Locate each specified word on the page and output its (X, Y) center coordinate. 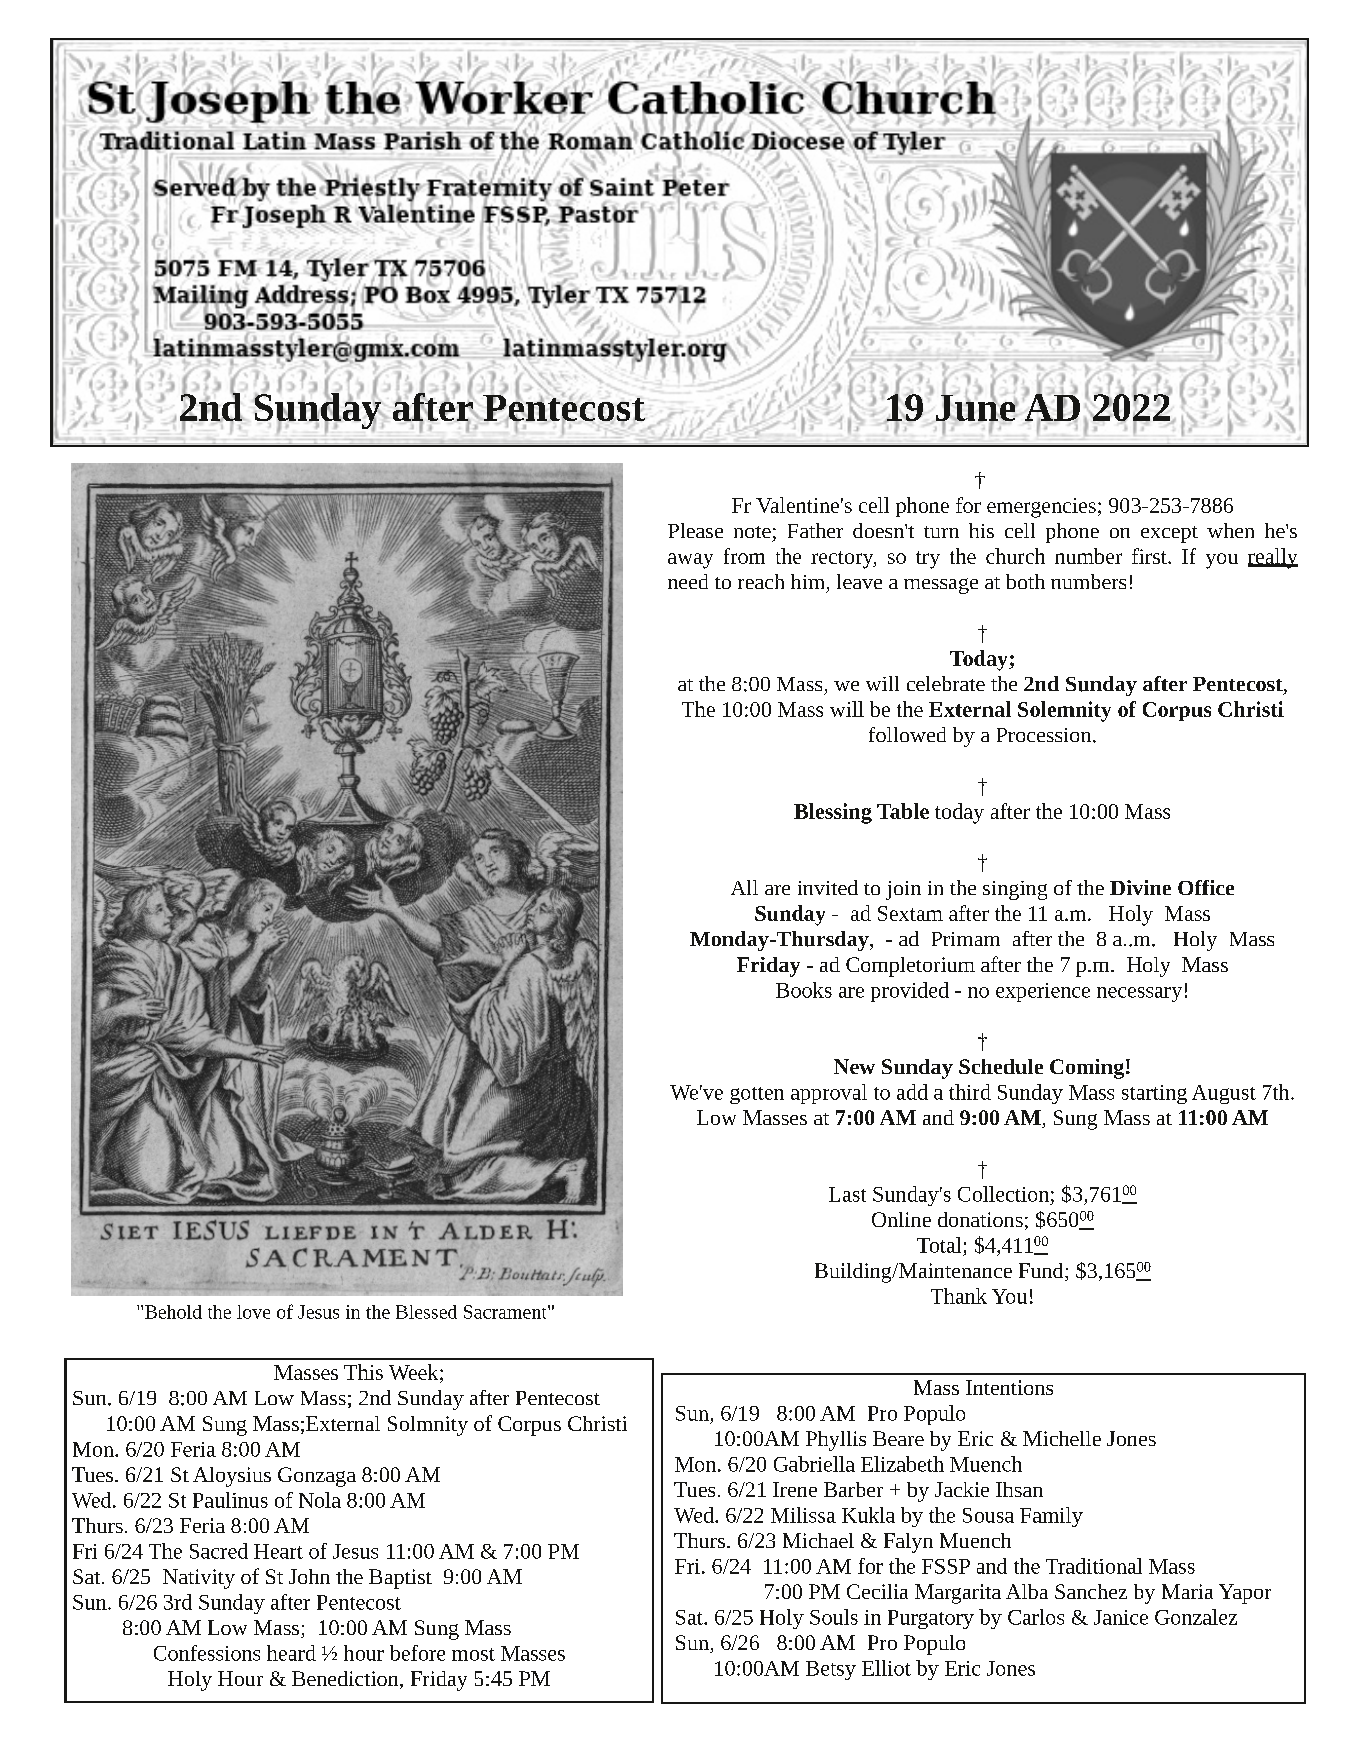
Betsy (831, 1670)
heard (291, 1653)
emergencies (1041, 508)
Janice (1121, 1617)
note (752, 532)
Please (695, 530)
